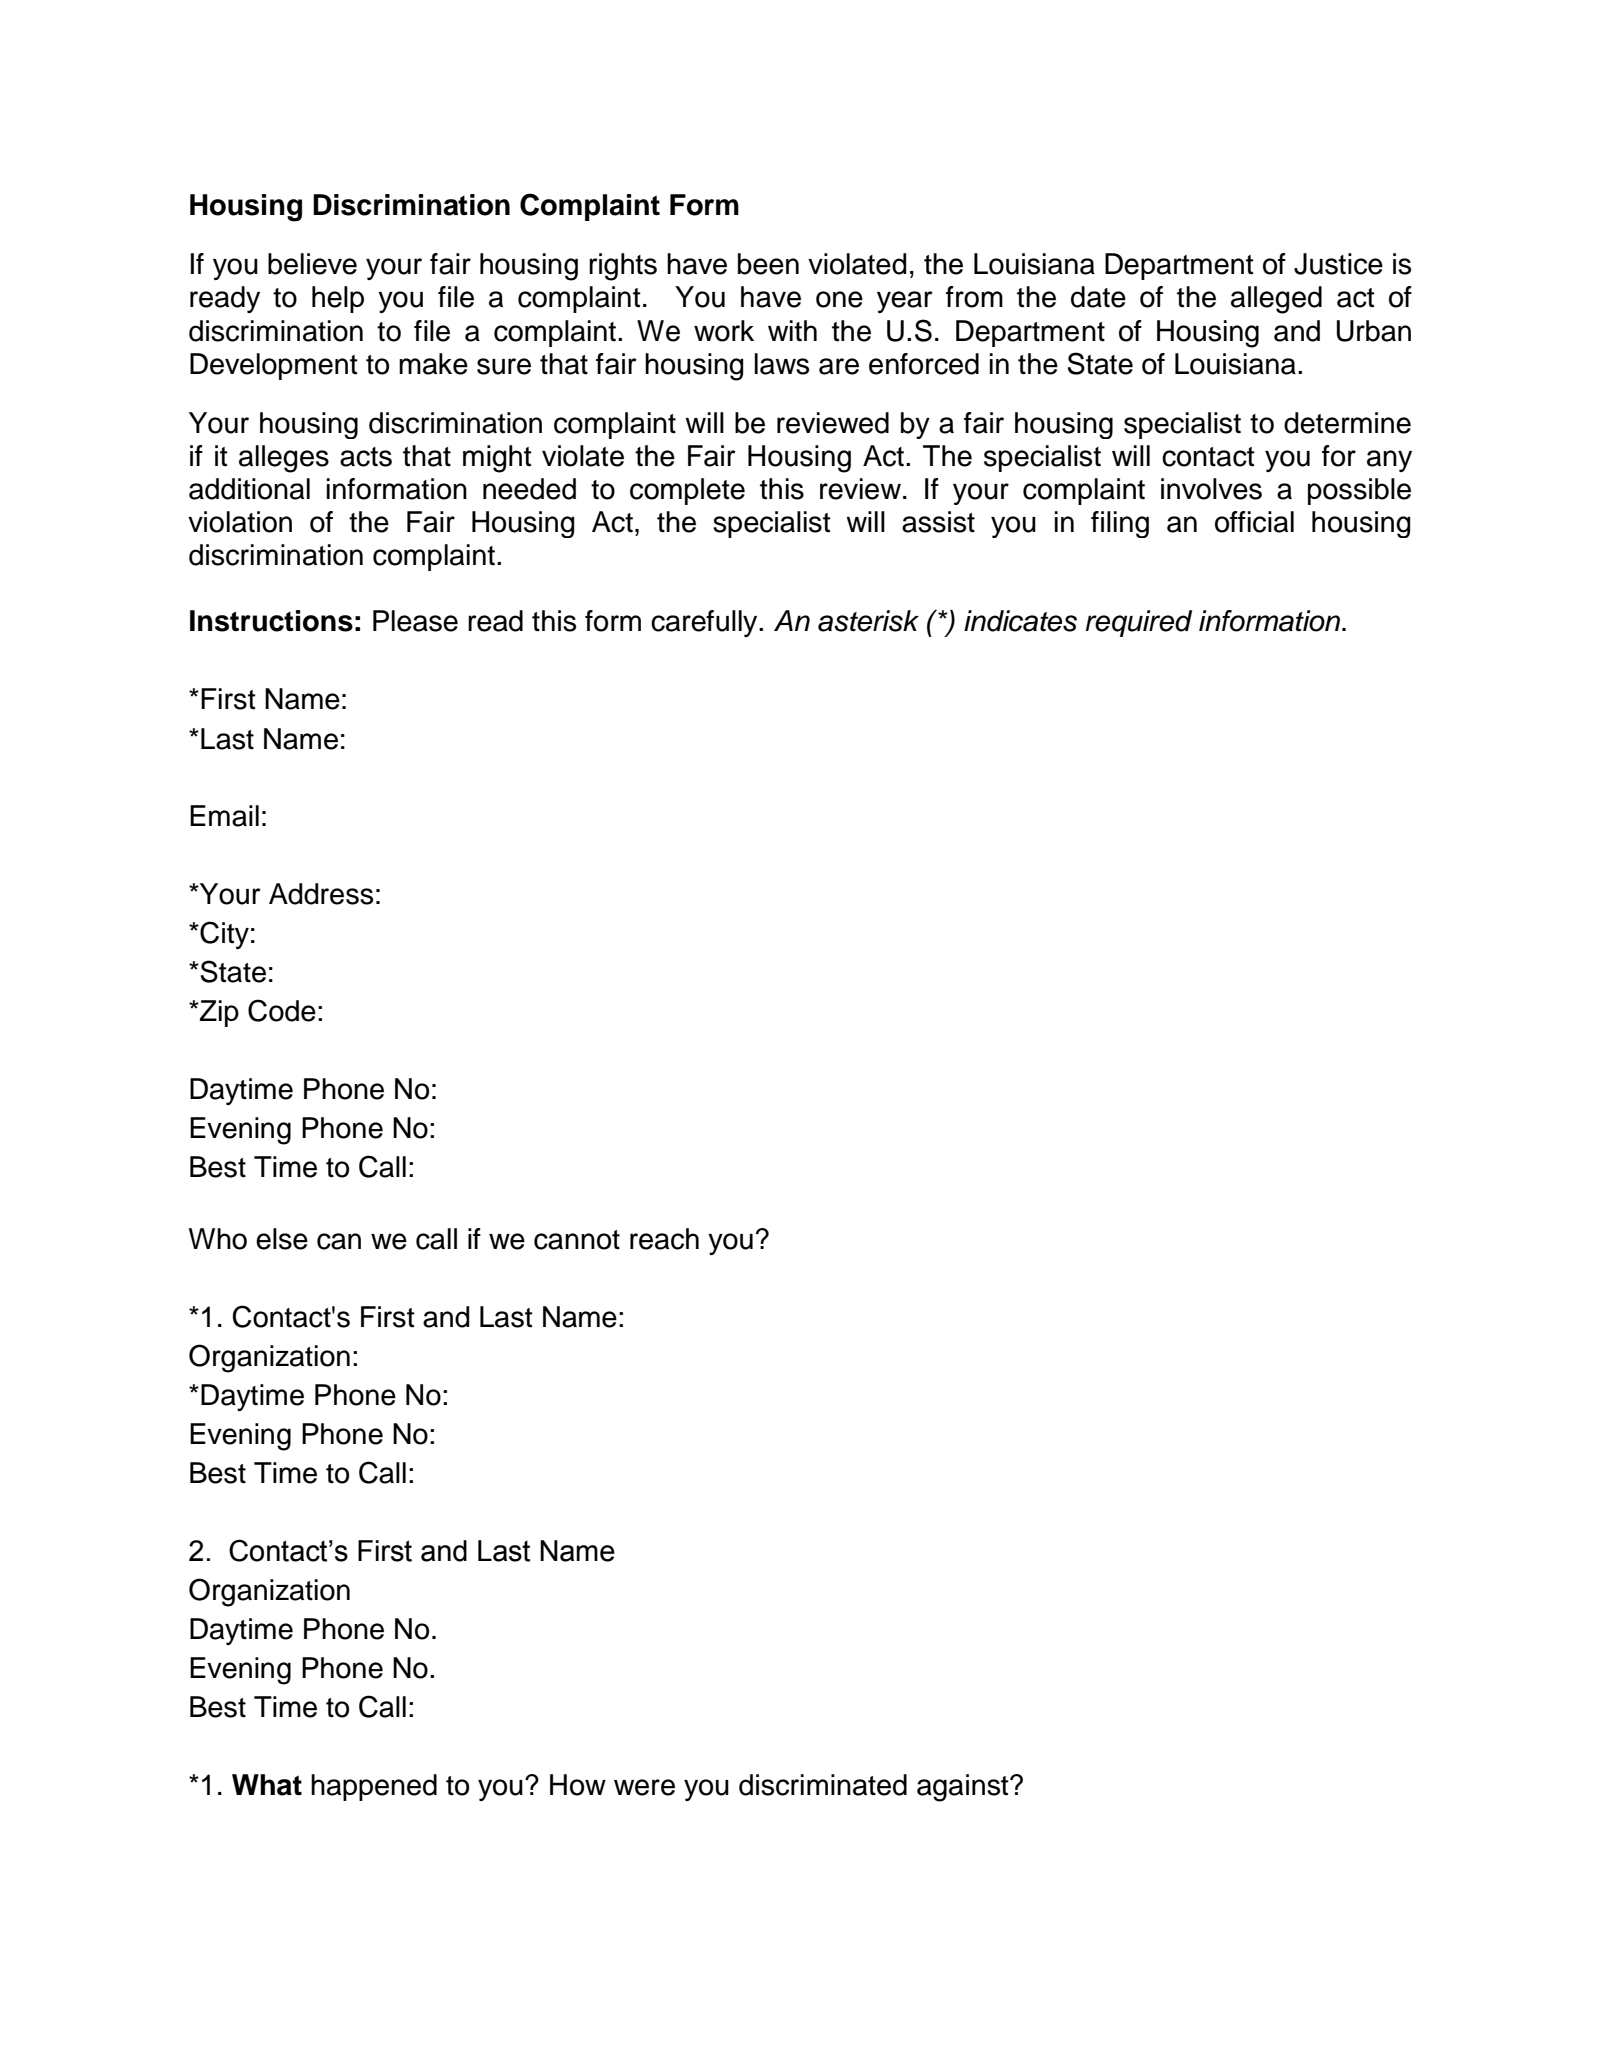  What do you see at coordinates (1020, 621) in the document?
I see `indicates` at bounding box center [1020, 621].
